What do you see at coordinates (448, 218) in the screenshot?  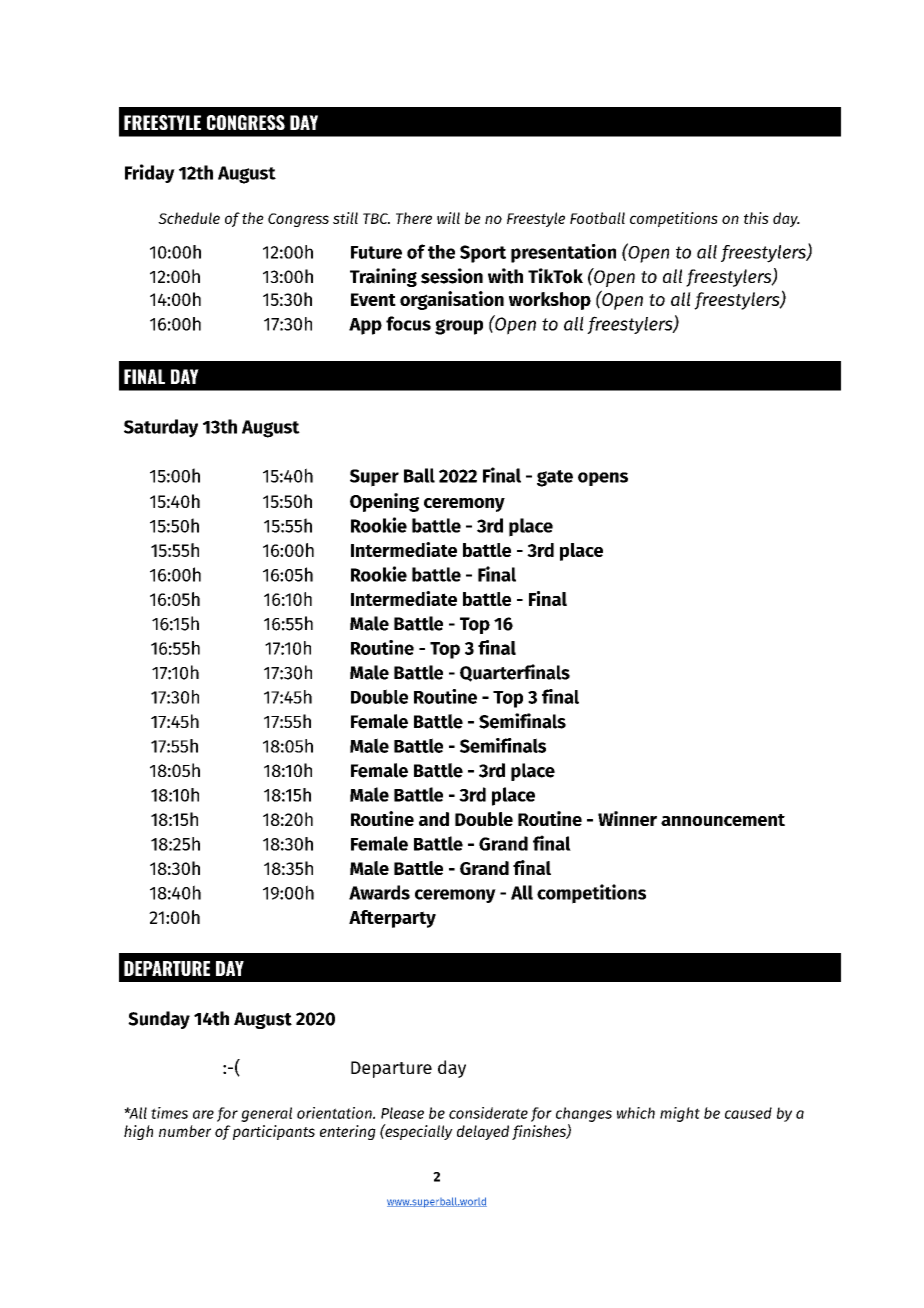 I see `will` at bounding box center [448, 218].
